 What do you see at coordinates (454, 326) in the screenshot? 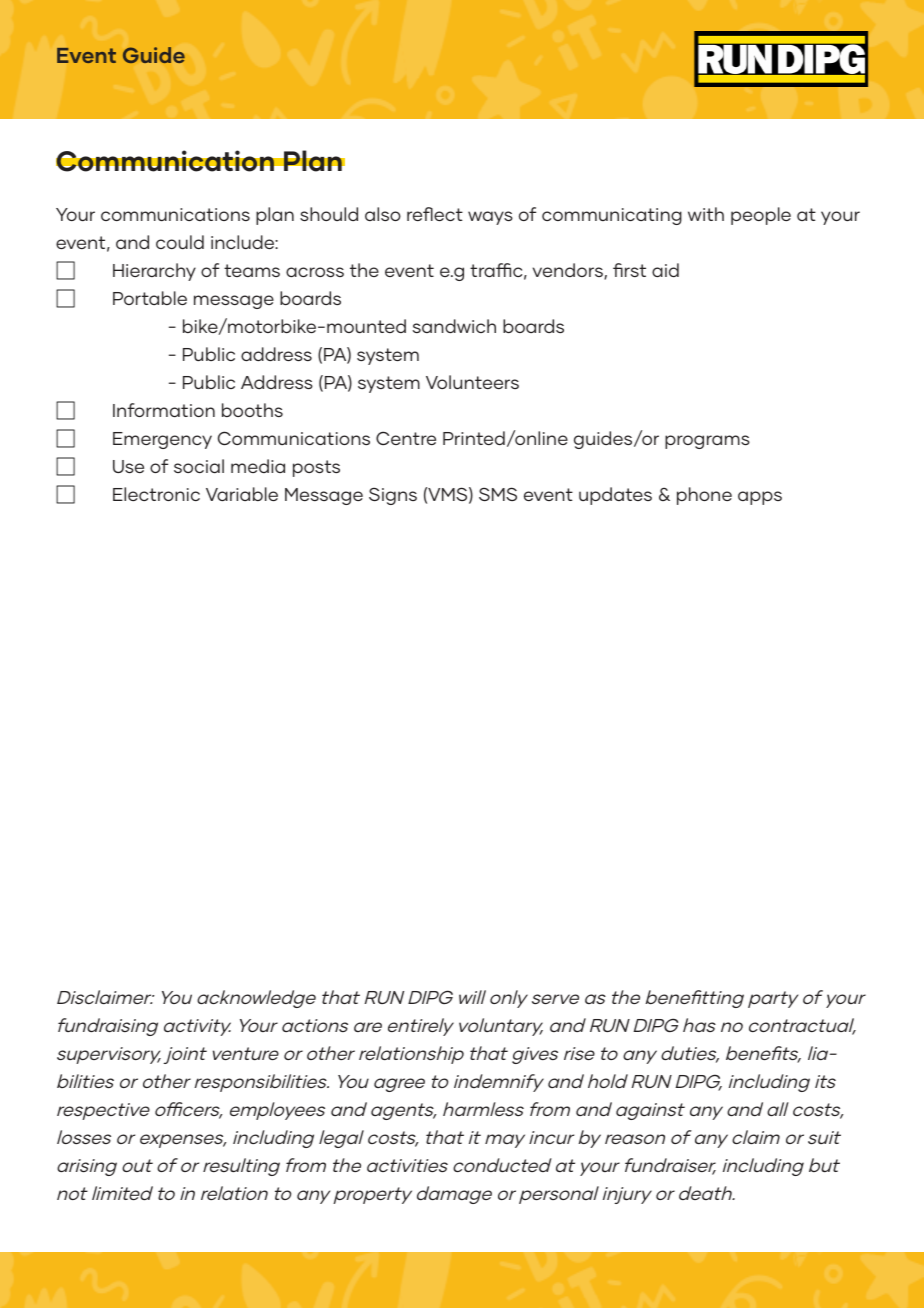
I see `sandwich` at bounding box center [454, 326].
